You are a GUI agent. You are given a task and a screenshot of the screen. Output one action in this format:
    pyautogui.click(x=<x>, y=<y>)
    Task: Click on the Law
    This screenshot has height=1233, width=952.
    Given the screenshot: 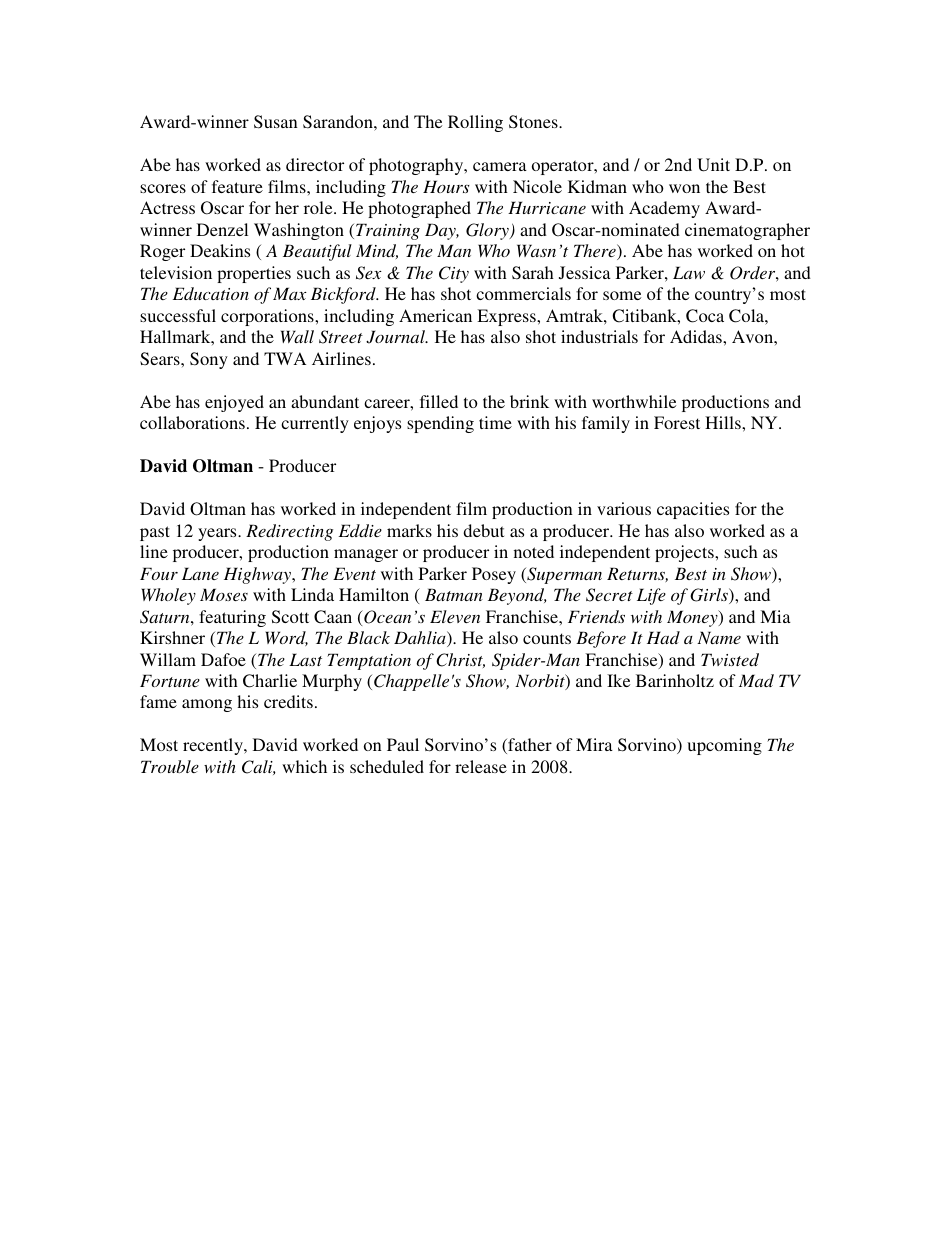 What is the action you would take?
    pyautogui.click(x=689, y=272)
